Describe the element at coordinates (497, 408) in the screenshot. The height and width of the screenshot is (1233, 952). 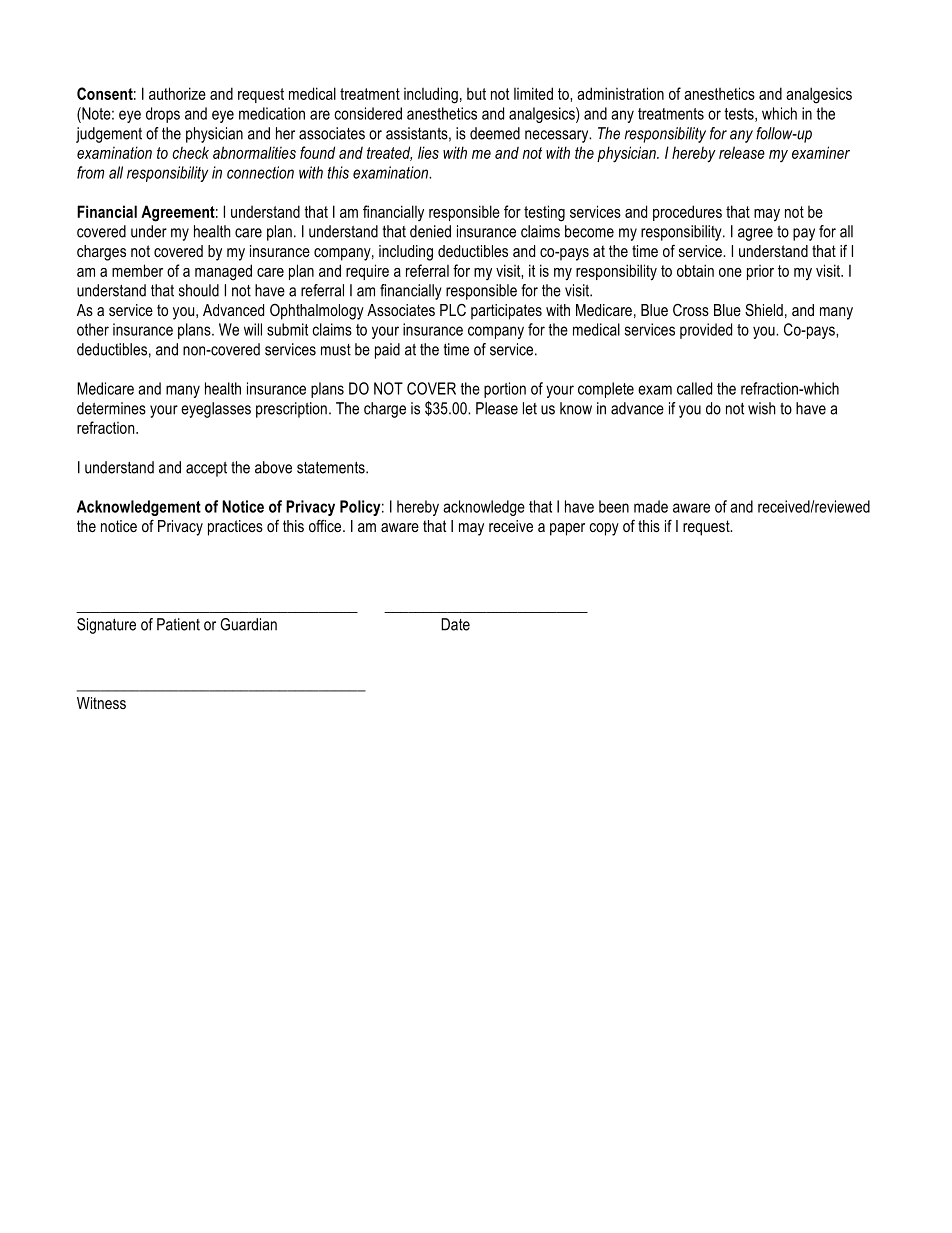
I see `Please` at that location.
